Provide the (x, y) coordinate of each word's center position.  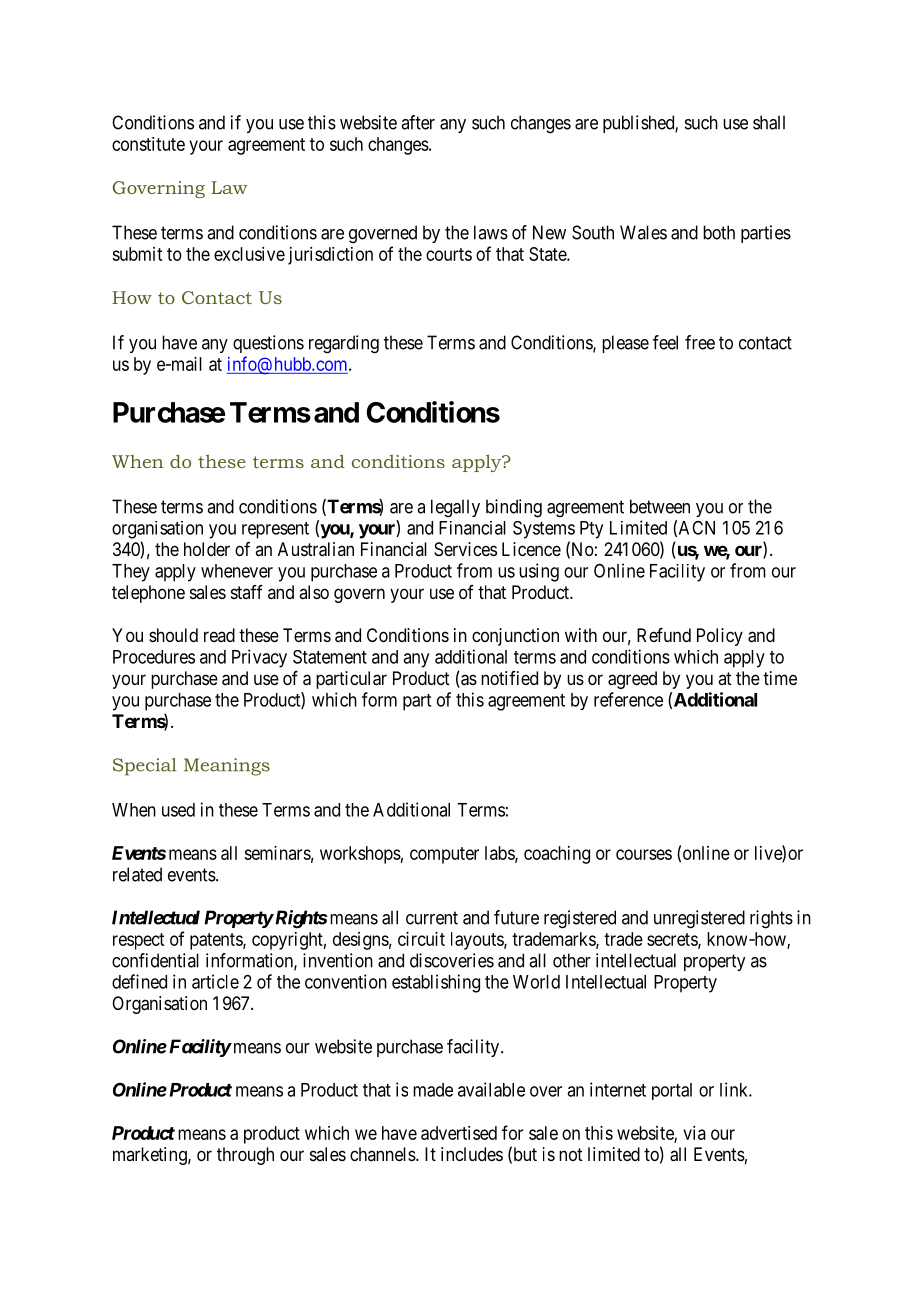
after (418, 122)
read (219, 635)
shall (769, 122)
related (137, 874)
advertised (459, 1133)
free (700, 342)
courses (644, 854)
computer (444, 855)
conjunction (515, 637)
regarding (344, 344)
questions (268, 344)
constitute (148, 144)
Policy (720, 637)
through (245, 1156)
